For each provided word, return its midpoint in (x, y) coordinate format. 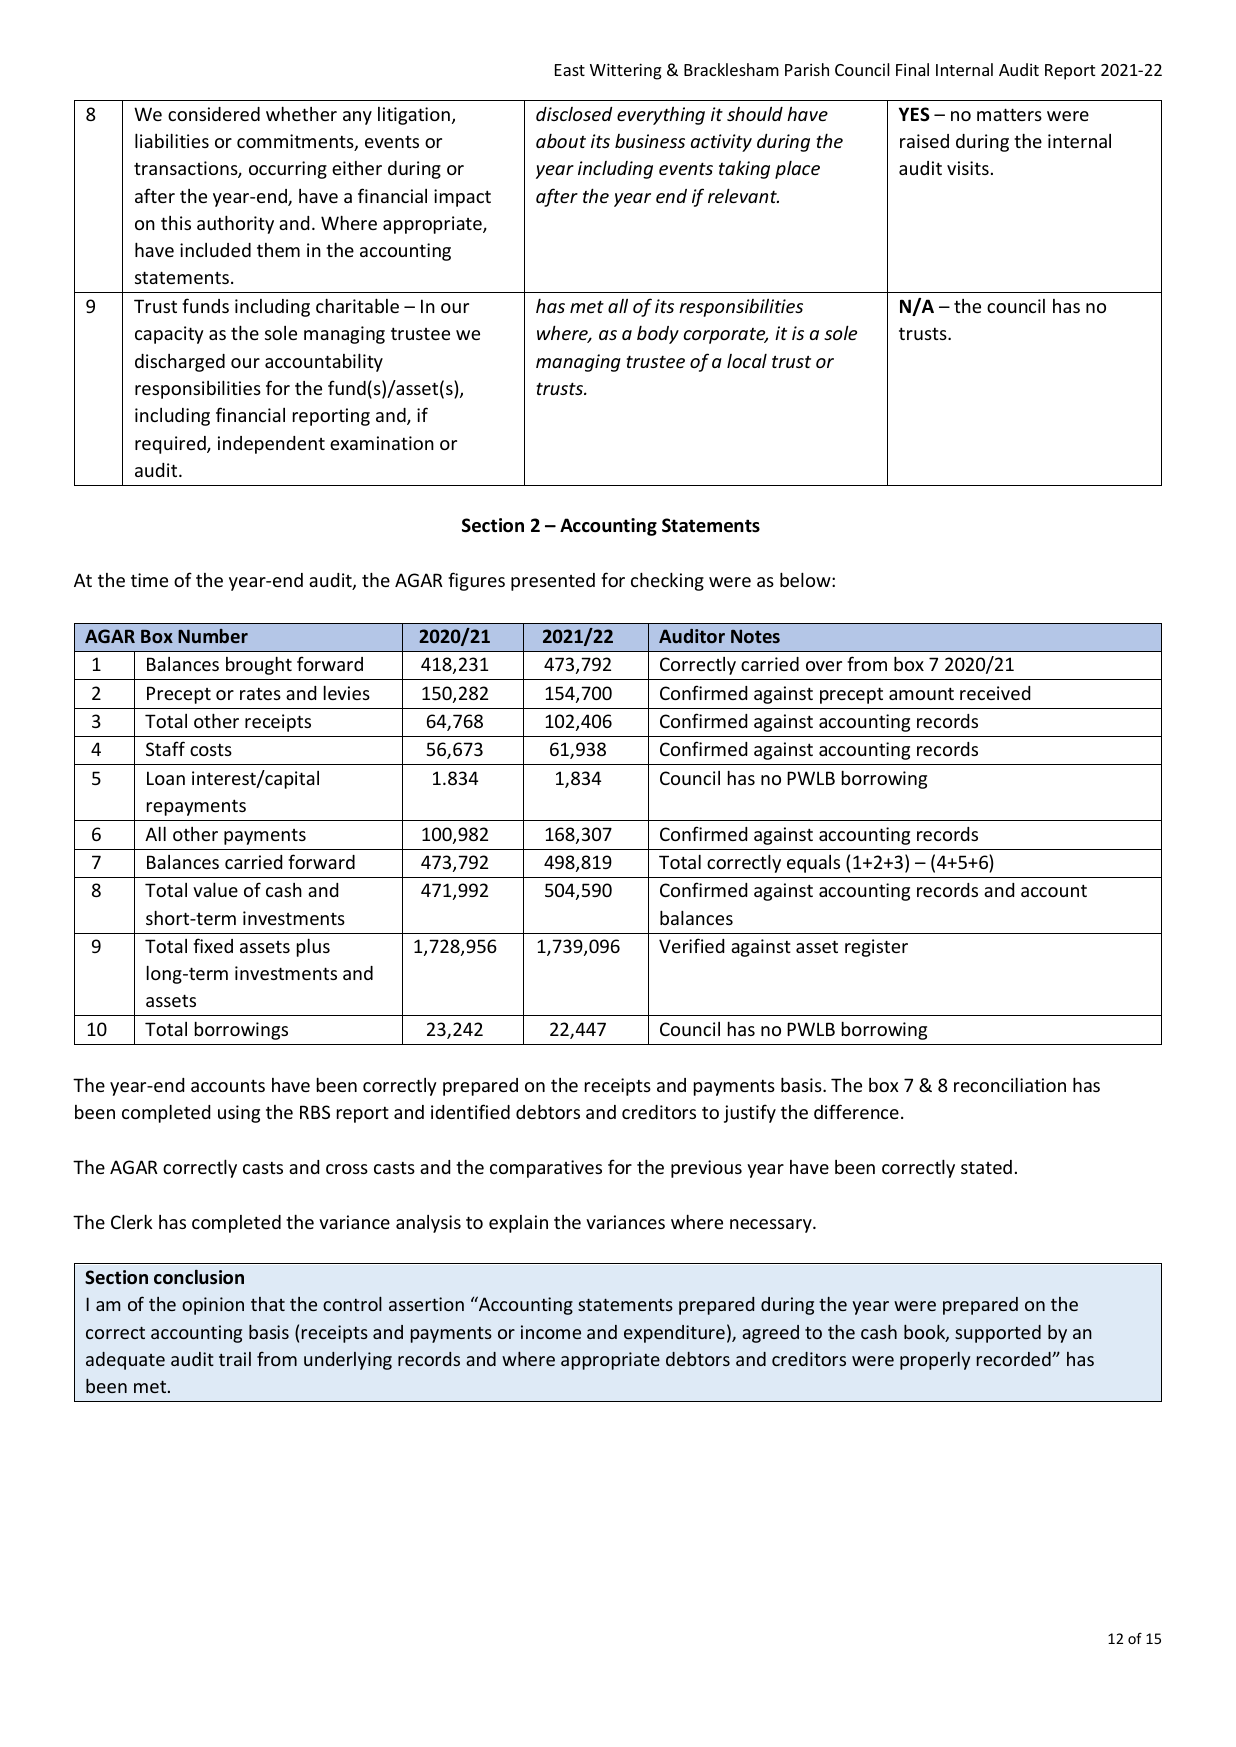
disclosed (574, 114)
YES (914, 114)
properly (935, 1361)
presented (553, 582)
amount (921, 693)
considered (214, 114)
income (551, 1332)
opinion (213, 1306)
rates (260, 693)
